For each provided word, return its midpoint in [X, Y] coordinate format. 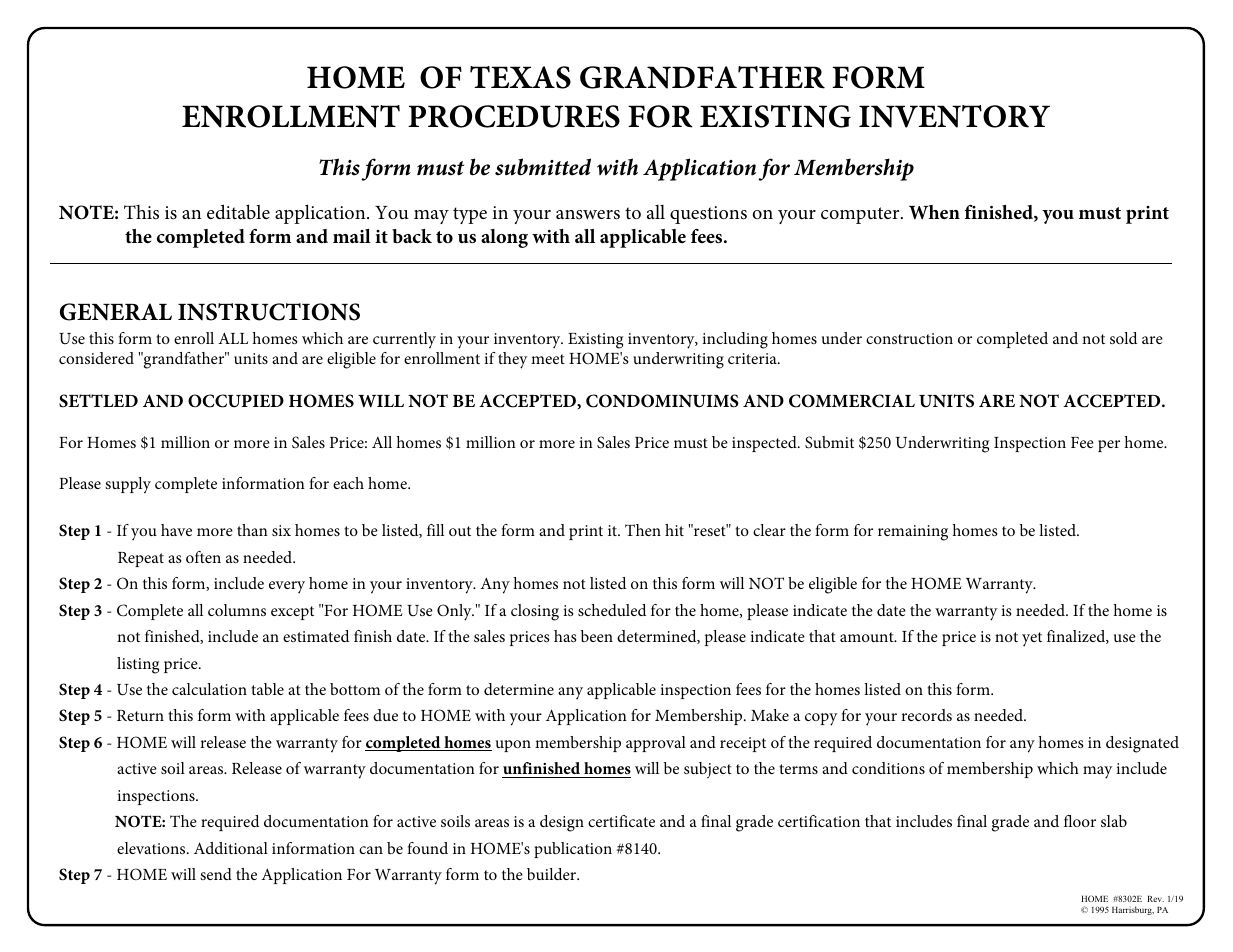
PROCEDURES [514, 116]
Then [643, 530]
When [934, 212]
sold [1123, 338]
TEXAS [520, 77]
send [216, 874]
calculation [209, 689]
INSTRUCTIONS [269, 312]
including [735, 340]
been [597, 636]
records [926, 715]
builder [553, 874]
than [252, 530]
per [1109, 446]
